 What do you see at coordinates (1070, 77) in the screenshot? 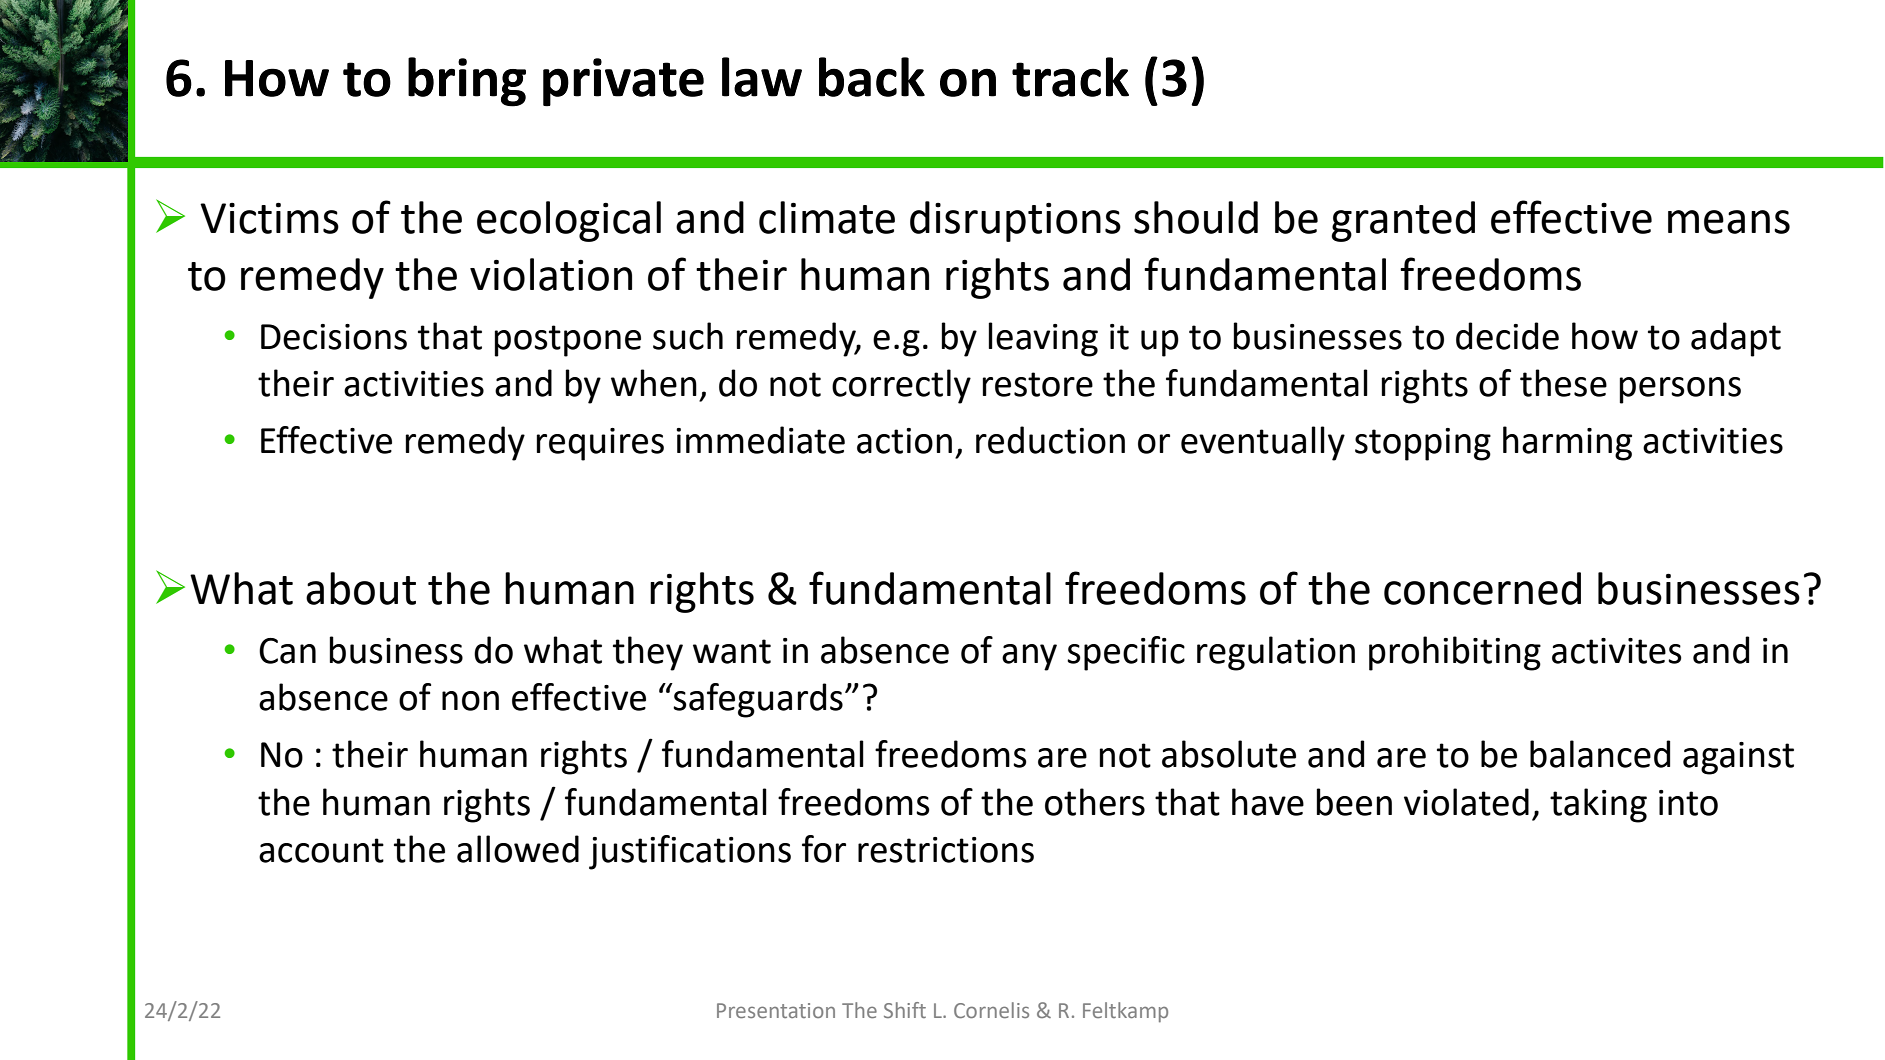
I see `track` at bounding box center [1070, 77].
